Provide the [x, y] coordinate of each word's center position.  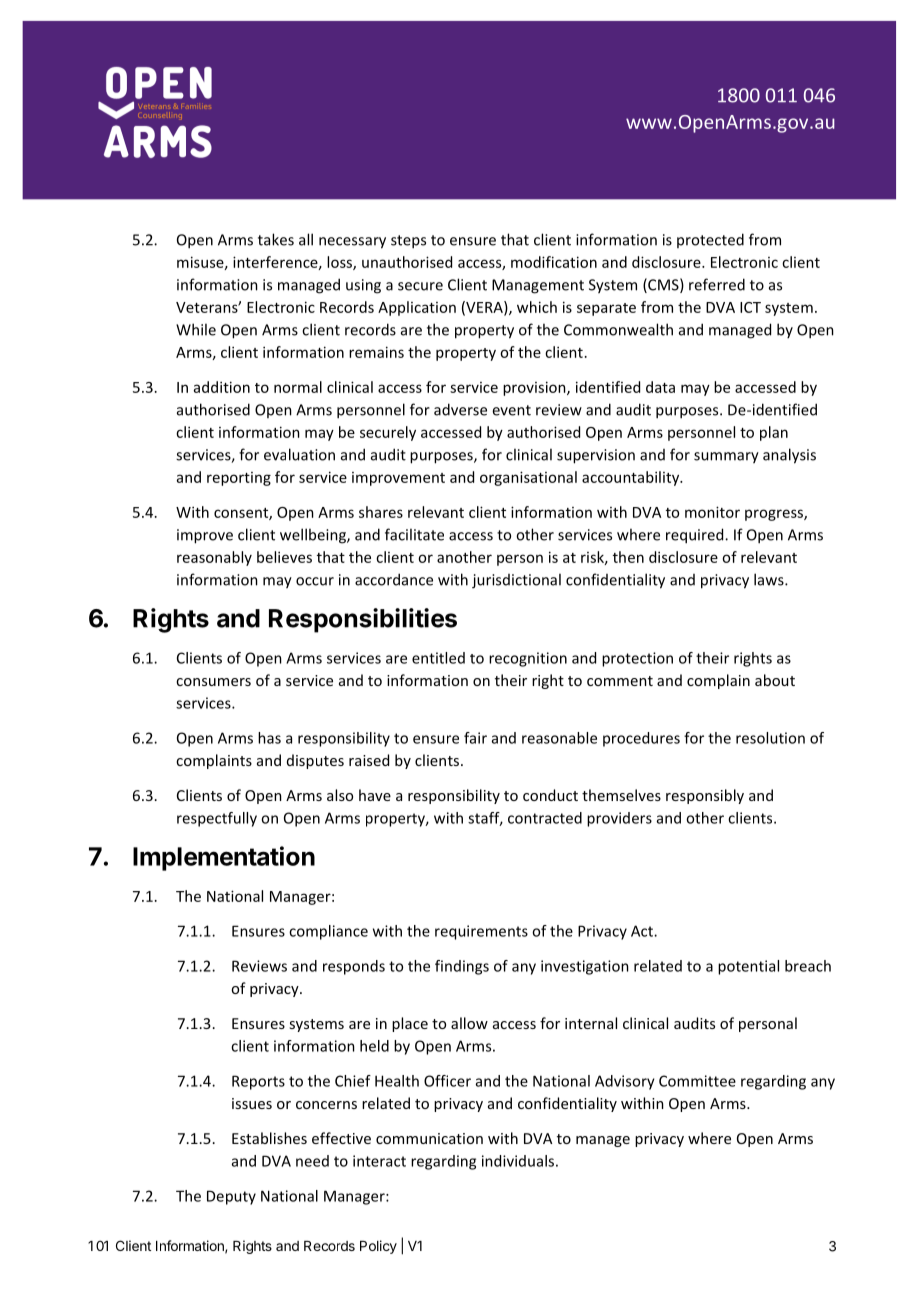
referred [717, 284]
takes [276, 239]
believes [284, 557]
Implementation [224, 858]
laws [770, 579]
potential [748, 967]
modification [554, 262]
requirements [481, 932]
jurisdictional [516, 581]
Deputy [231, 1197]
